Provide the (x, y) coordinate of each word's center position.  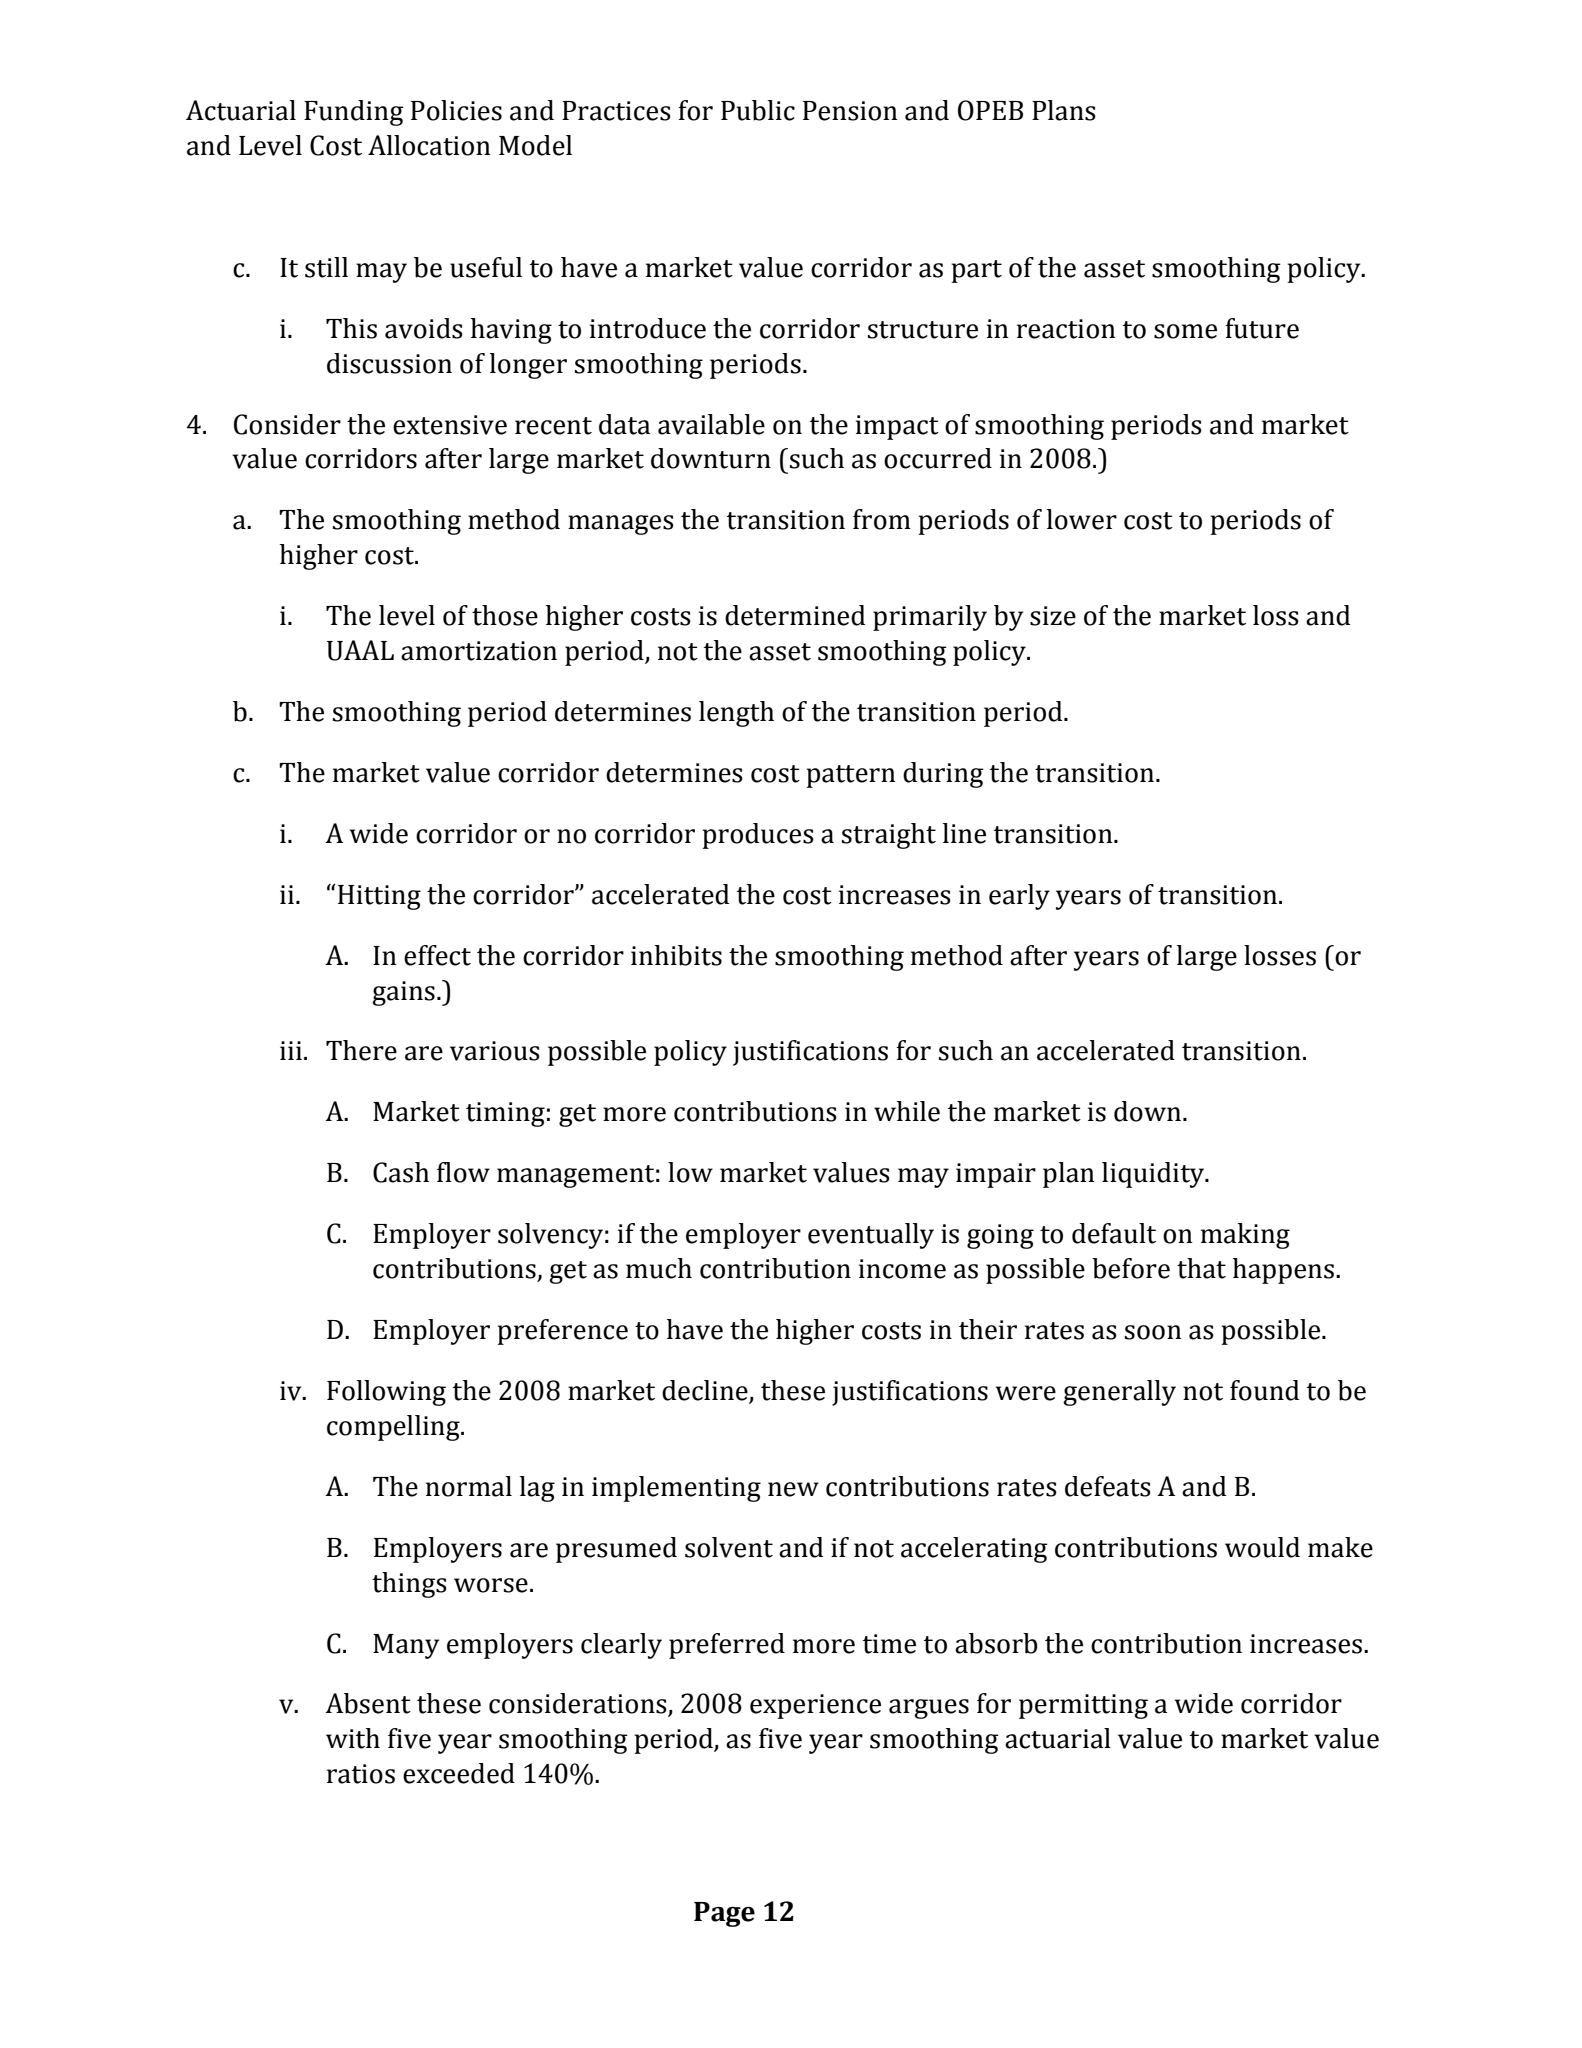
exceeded (459, 1773)
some (1185, 331)
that (1201, 1268)
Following (386, 1393)
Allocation (429, 145)
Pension (850, 111)
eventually (871, 1236)
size (1053, 616)
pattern (851, 776)
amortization (479, 651)
